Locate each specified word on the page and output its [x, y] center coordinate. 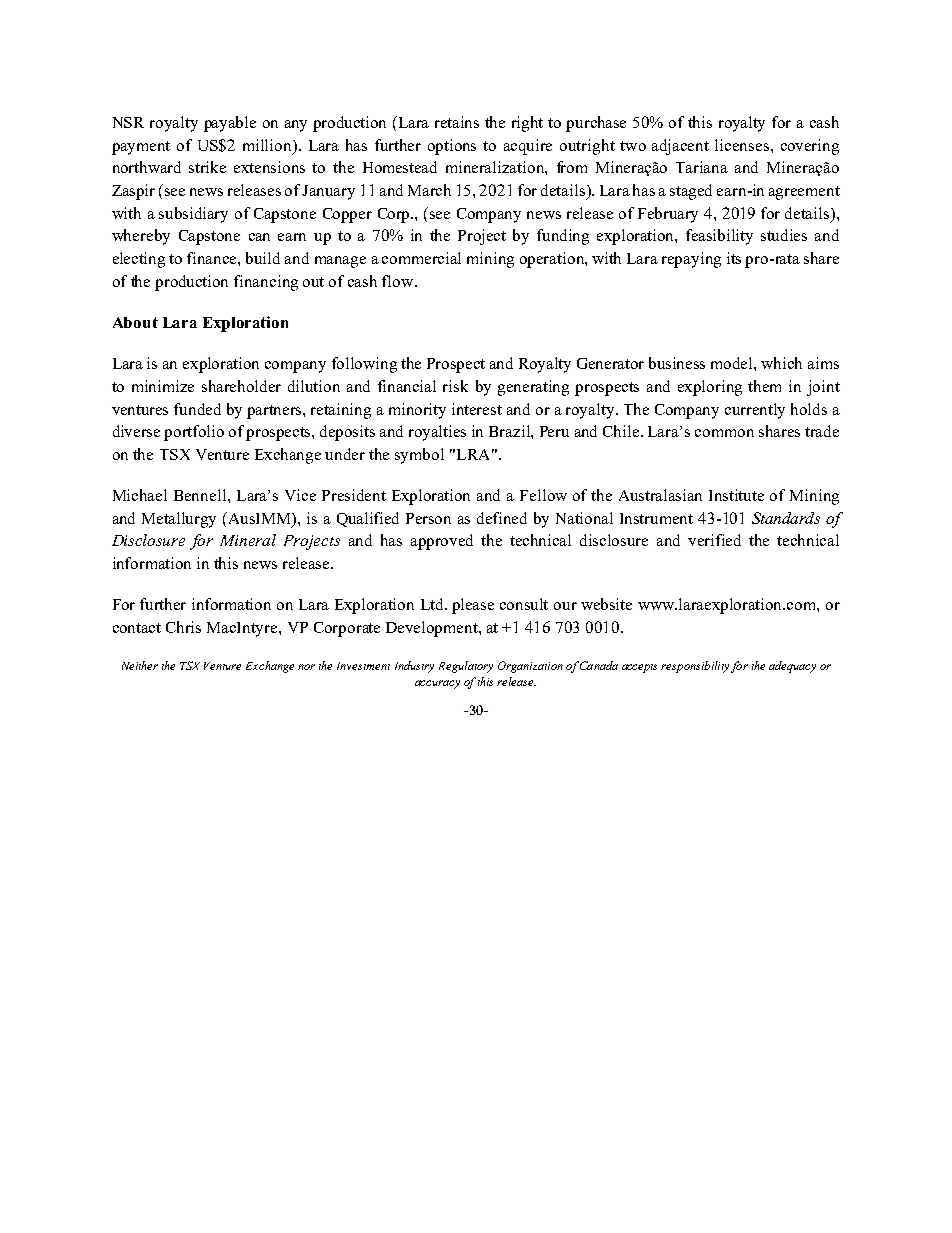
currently [755, 411]
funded [197, 409]
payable [230, 124]
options [452, 147]
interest [477, 409]
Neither [140, 665]
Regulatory [466, 667]
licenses [742, 145]
